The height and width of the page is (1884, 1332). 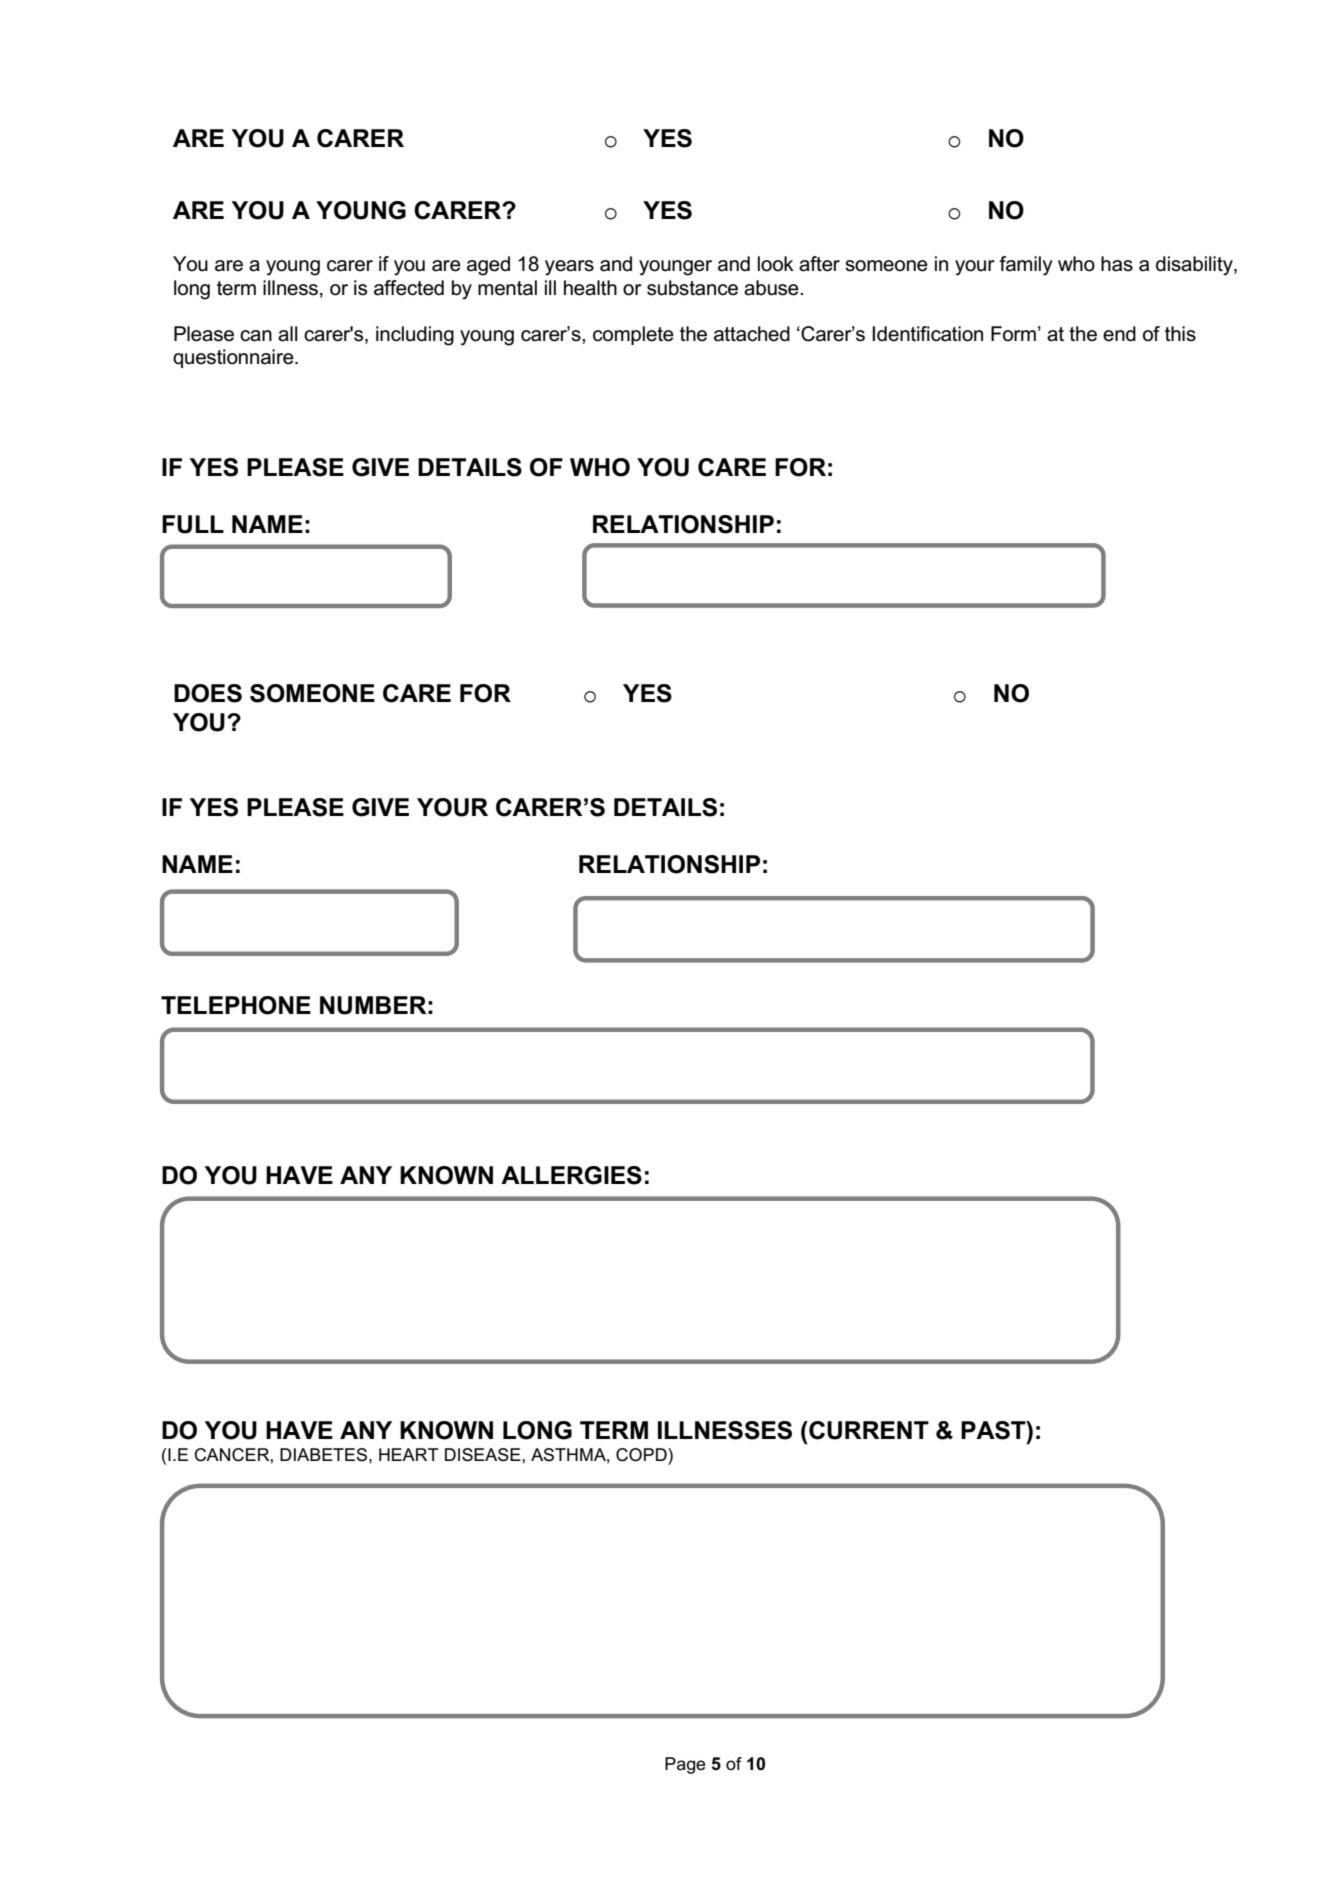 I want to click on Form, so click(x=1013, y=334).
